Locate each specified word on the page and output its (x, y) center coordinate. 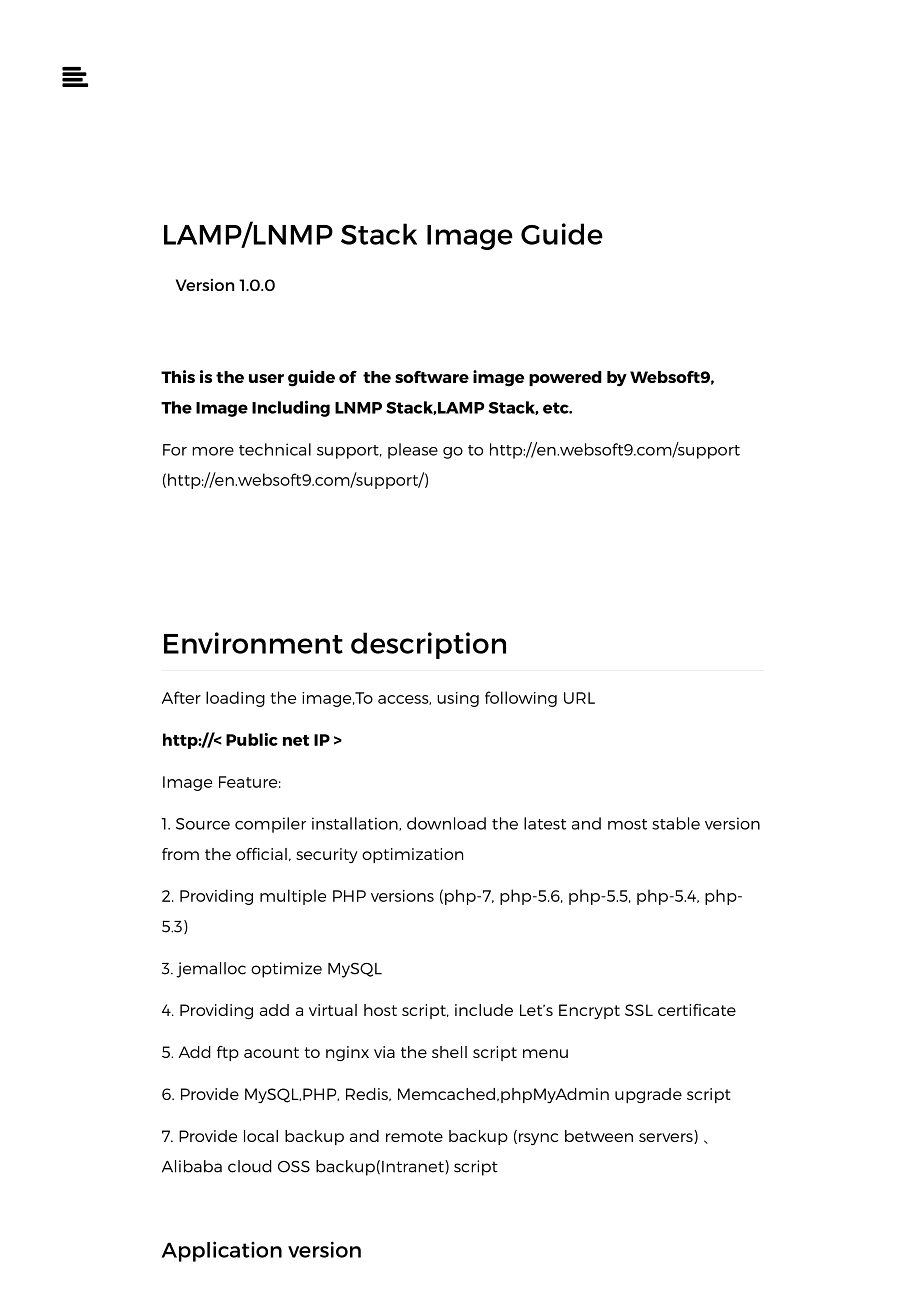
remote (414, 1136)
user (266, 378)
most (627, 824)
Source (203, 824)
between (599, 1136)
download (446, 823)
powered (565, 378)
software (432, 376)
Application (222, 1251)
